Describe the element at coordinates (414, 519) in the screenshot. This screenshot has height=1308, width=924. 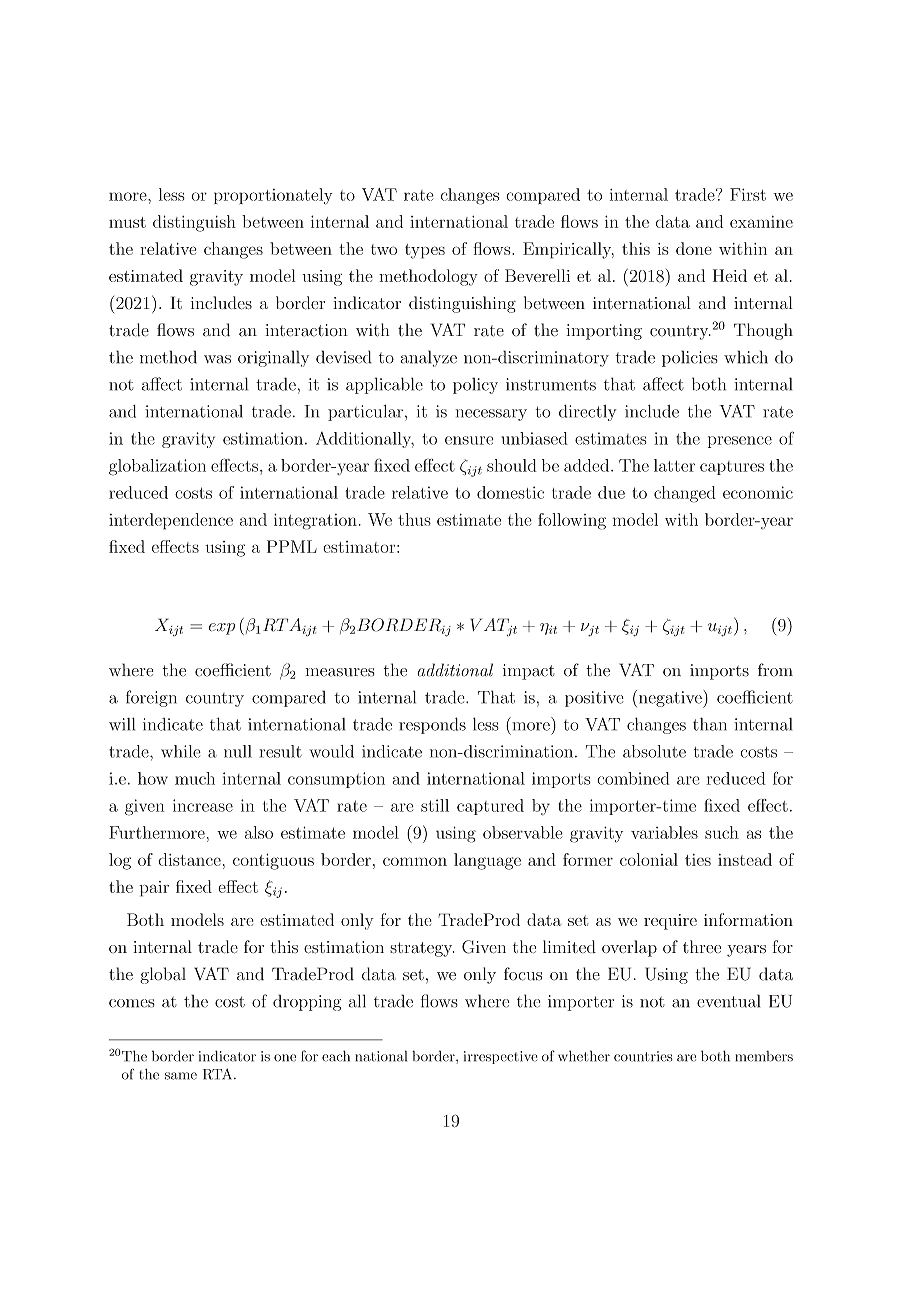
I see `thus` at that location.
